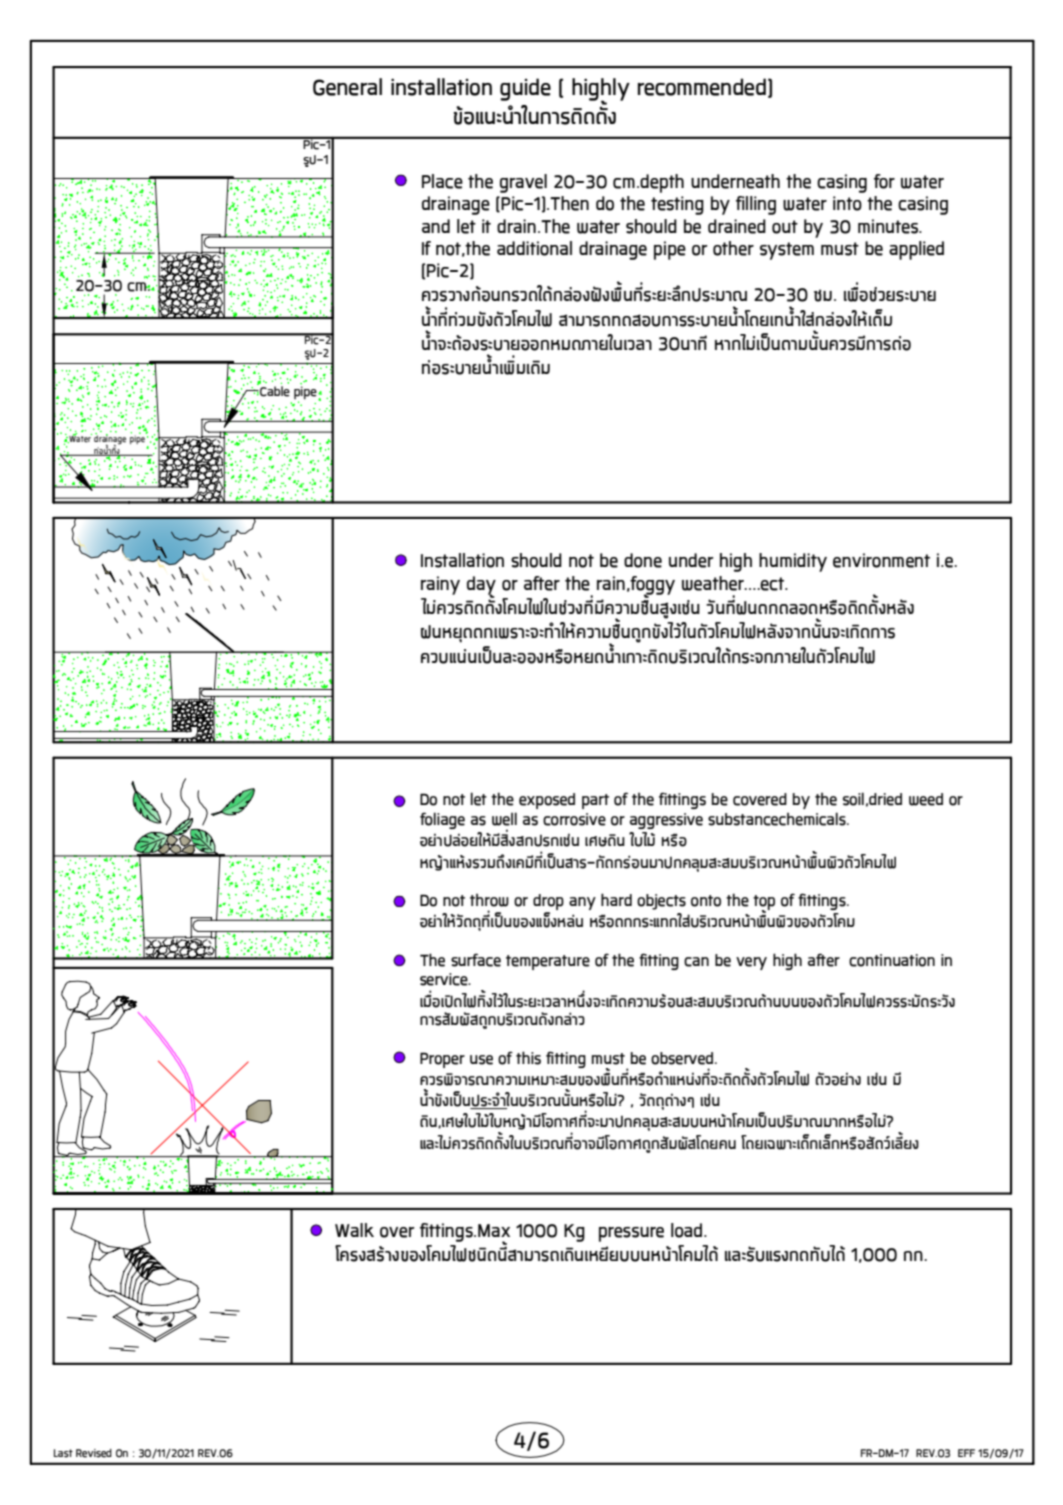  Describe the element at coordinates (966, 1453) in the document. I see `EFF` at that location.
